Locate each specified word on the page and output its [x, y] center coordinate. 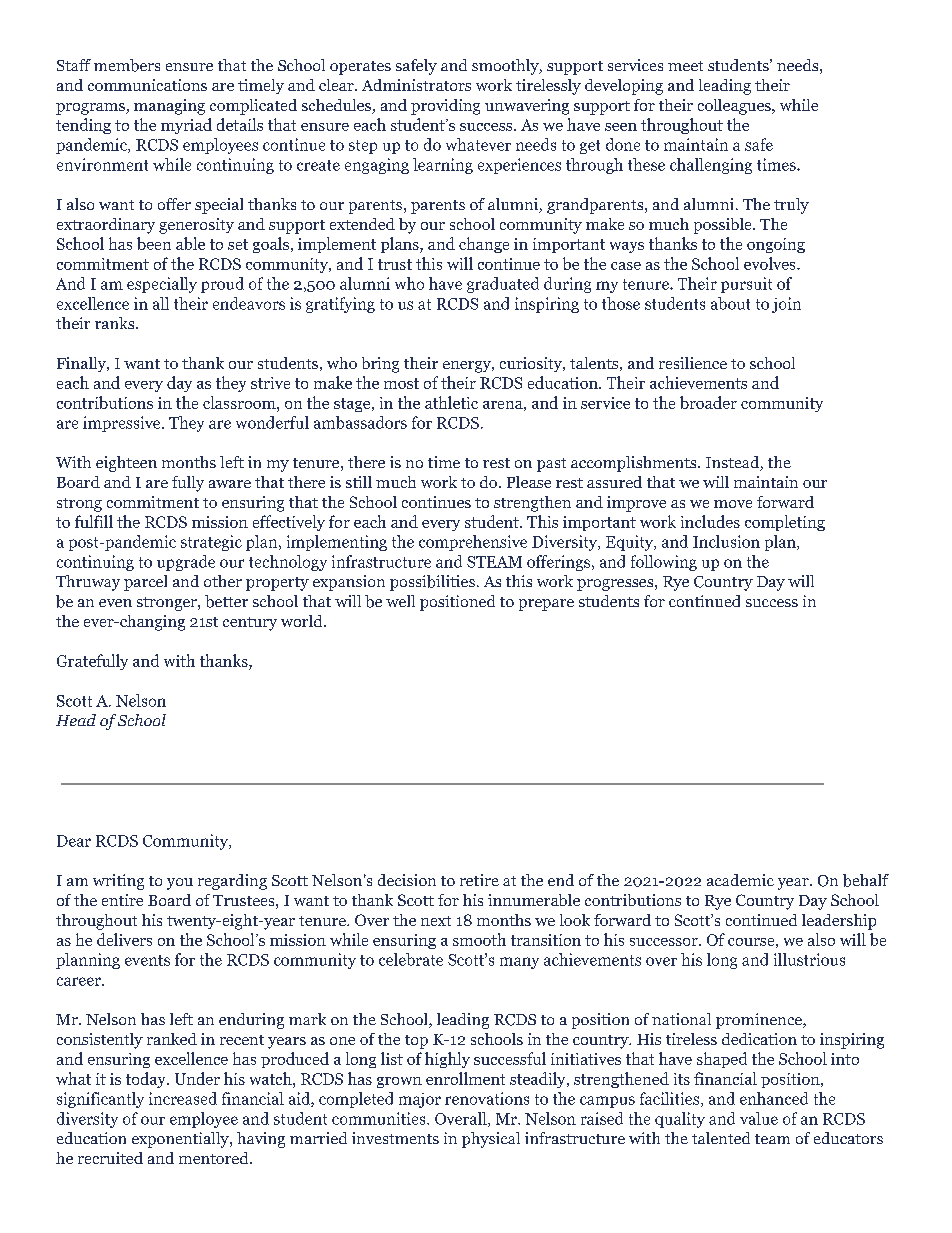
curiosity [532, 364]
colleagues [735, 107]
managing [169, 107]
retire [479, 880]
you [180, 884]
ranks [116, 323]
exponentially [181, 1140]
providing [445, 107]
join [786, 305]
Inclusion [726, 541]
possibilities [432, 583]
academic [740, 880]
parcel [145, 583]
